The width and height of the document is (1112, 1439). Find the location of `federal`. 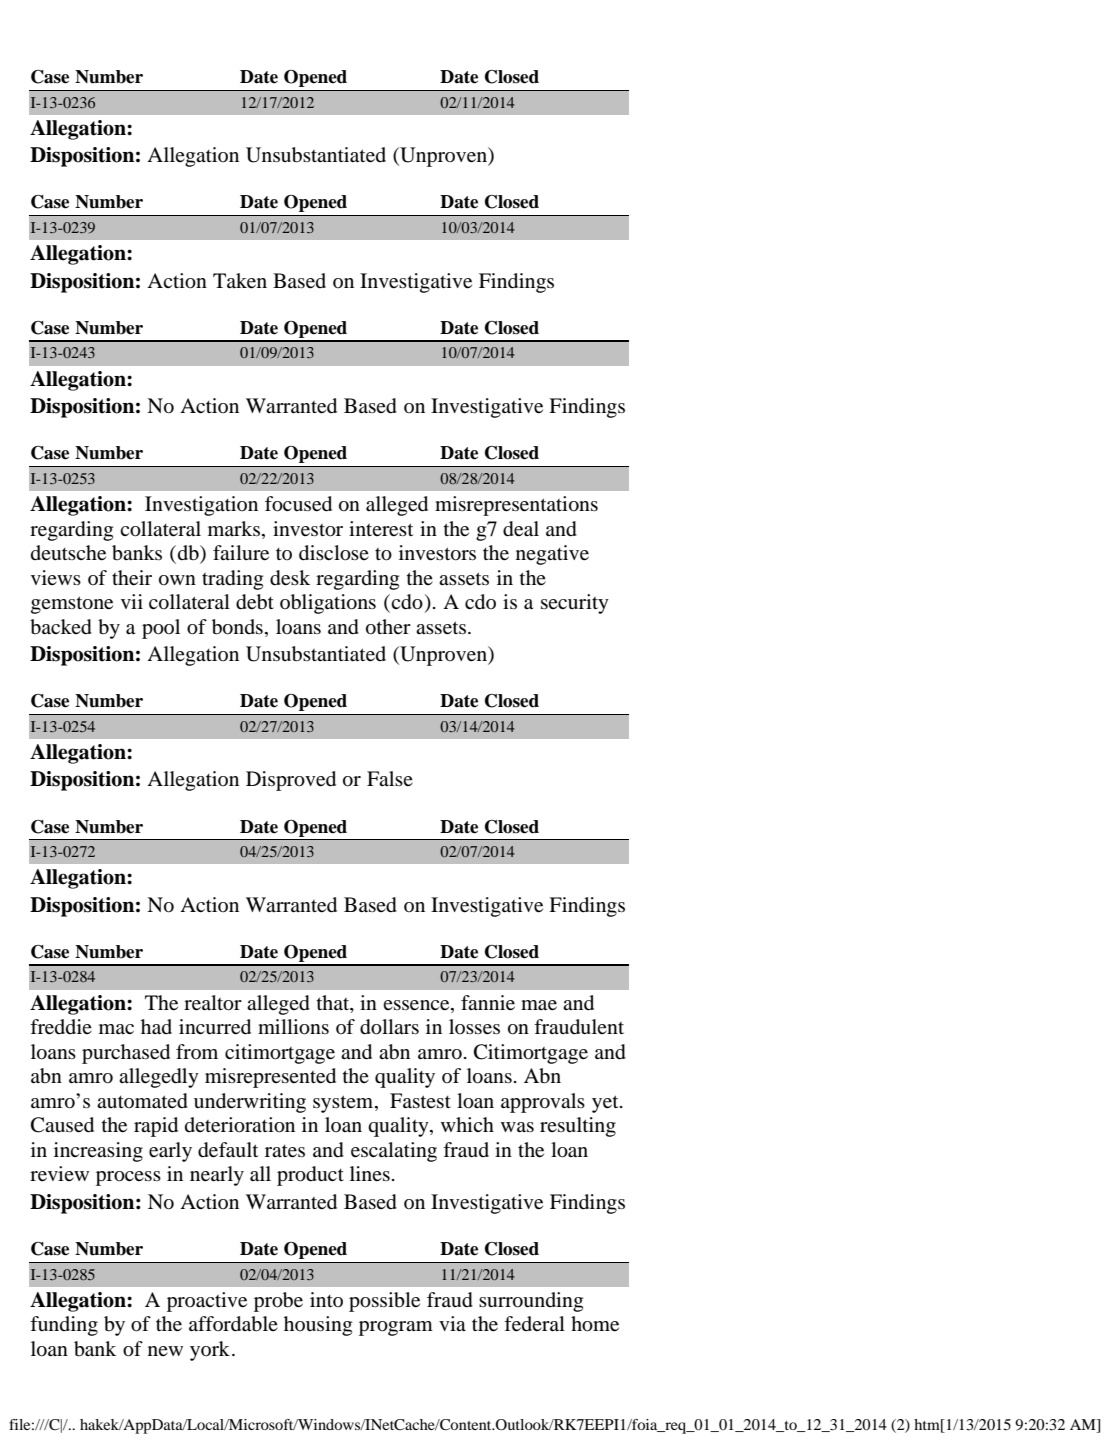

federal is located at coordinates (534, 1324).
